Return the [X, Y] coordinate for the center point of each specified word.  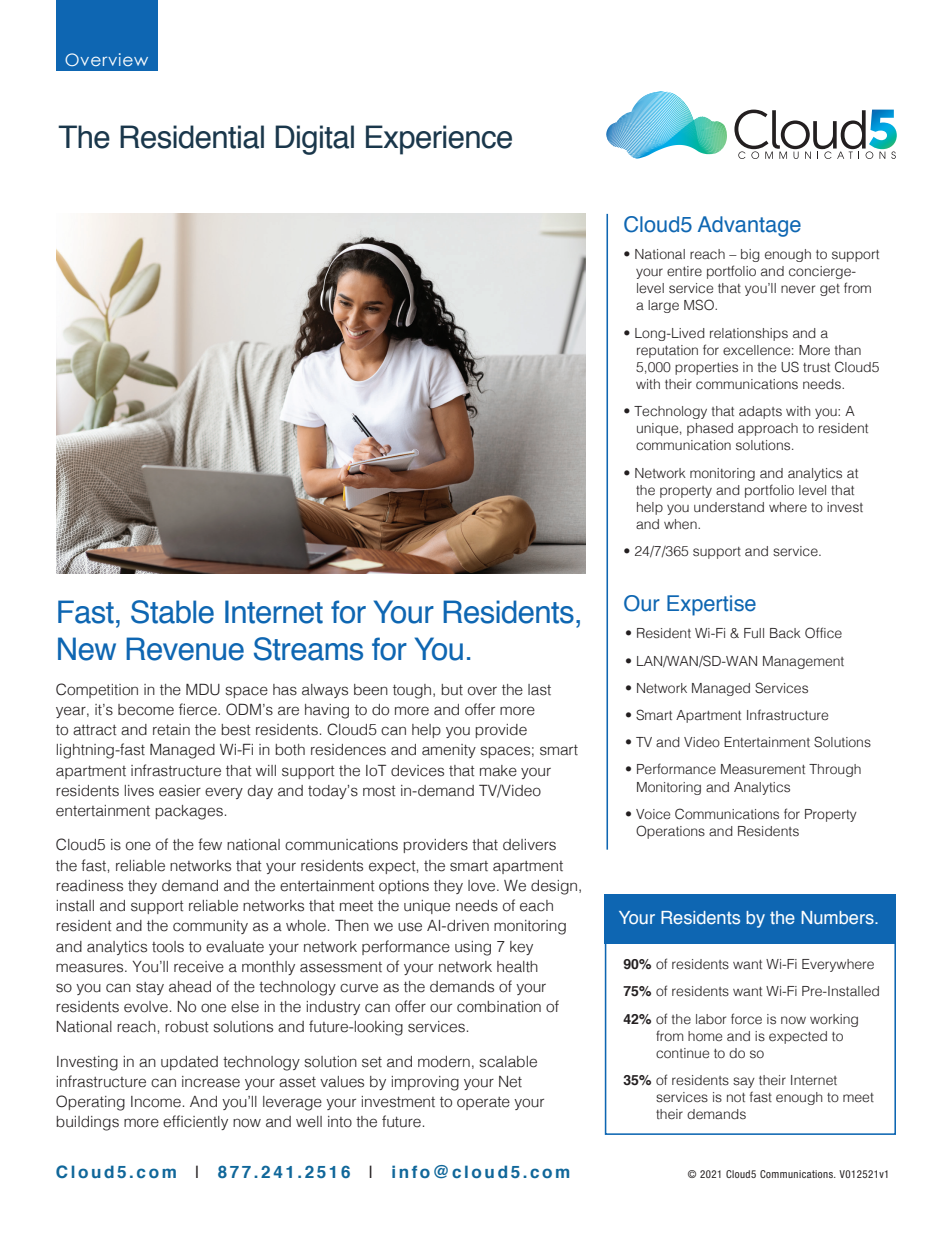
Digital [314, 140]
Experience [439, 140]
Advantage [749, 226]
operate [483, 1103]
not [736, 1097]
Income [156, 1102]
